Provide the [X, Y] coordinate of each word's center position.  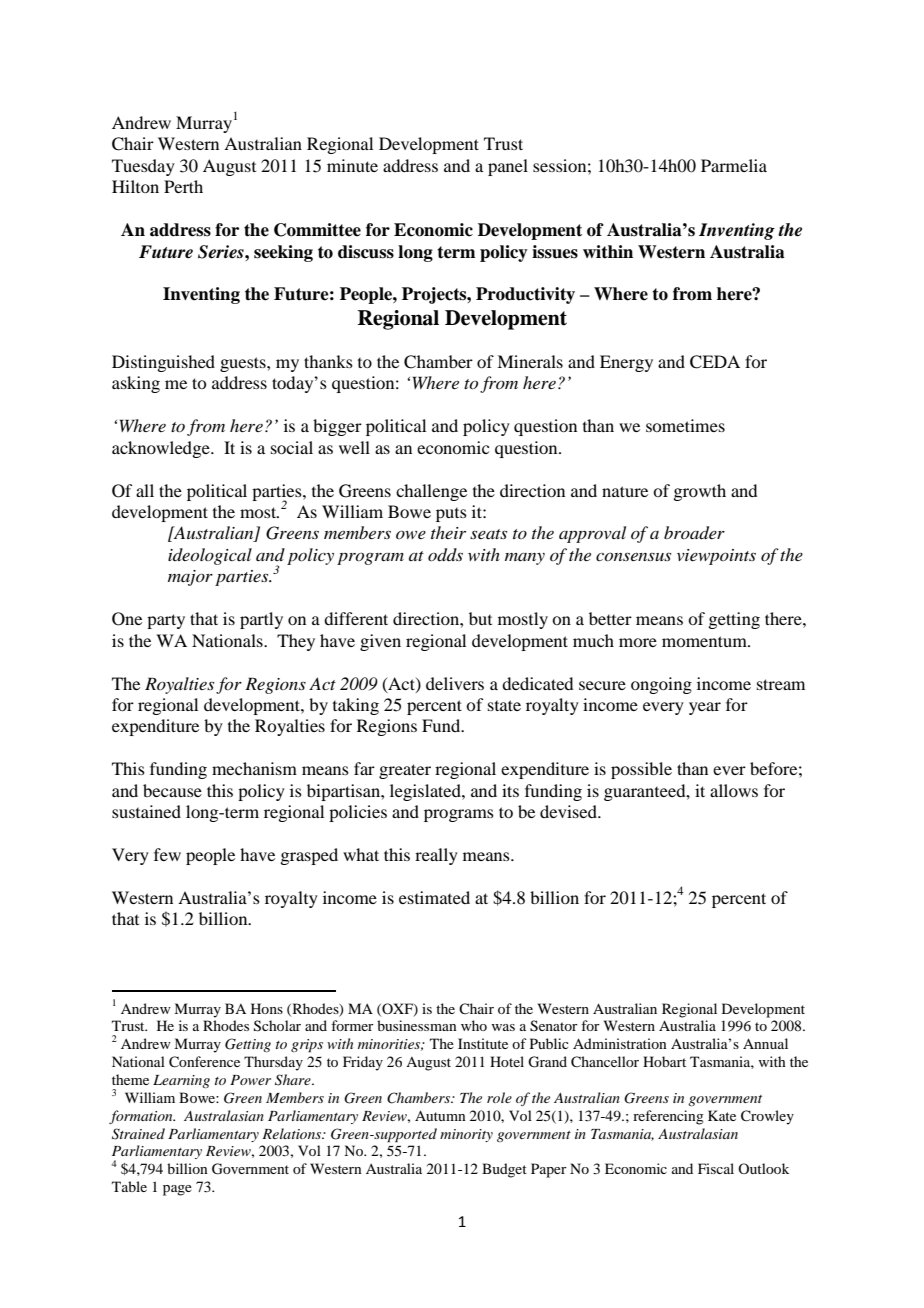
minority [466, 1135]
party [166, 621]
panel [508, 167]
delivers [455, 683]
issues [555, 252]
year [705, 708]
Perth [183, 186]
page [177, 1190]
